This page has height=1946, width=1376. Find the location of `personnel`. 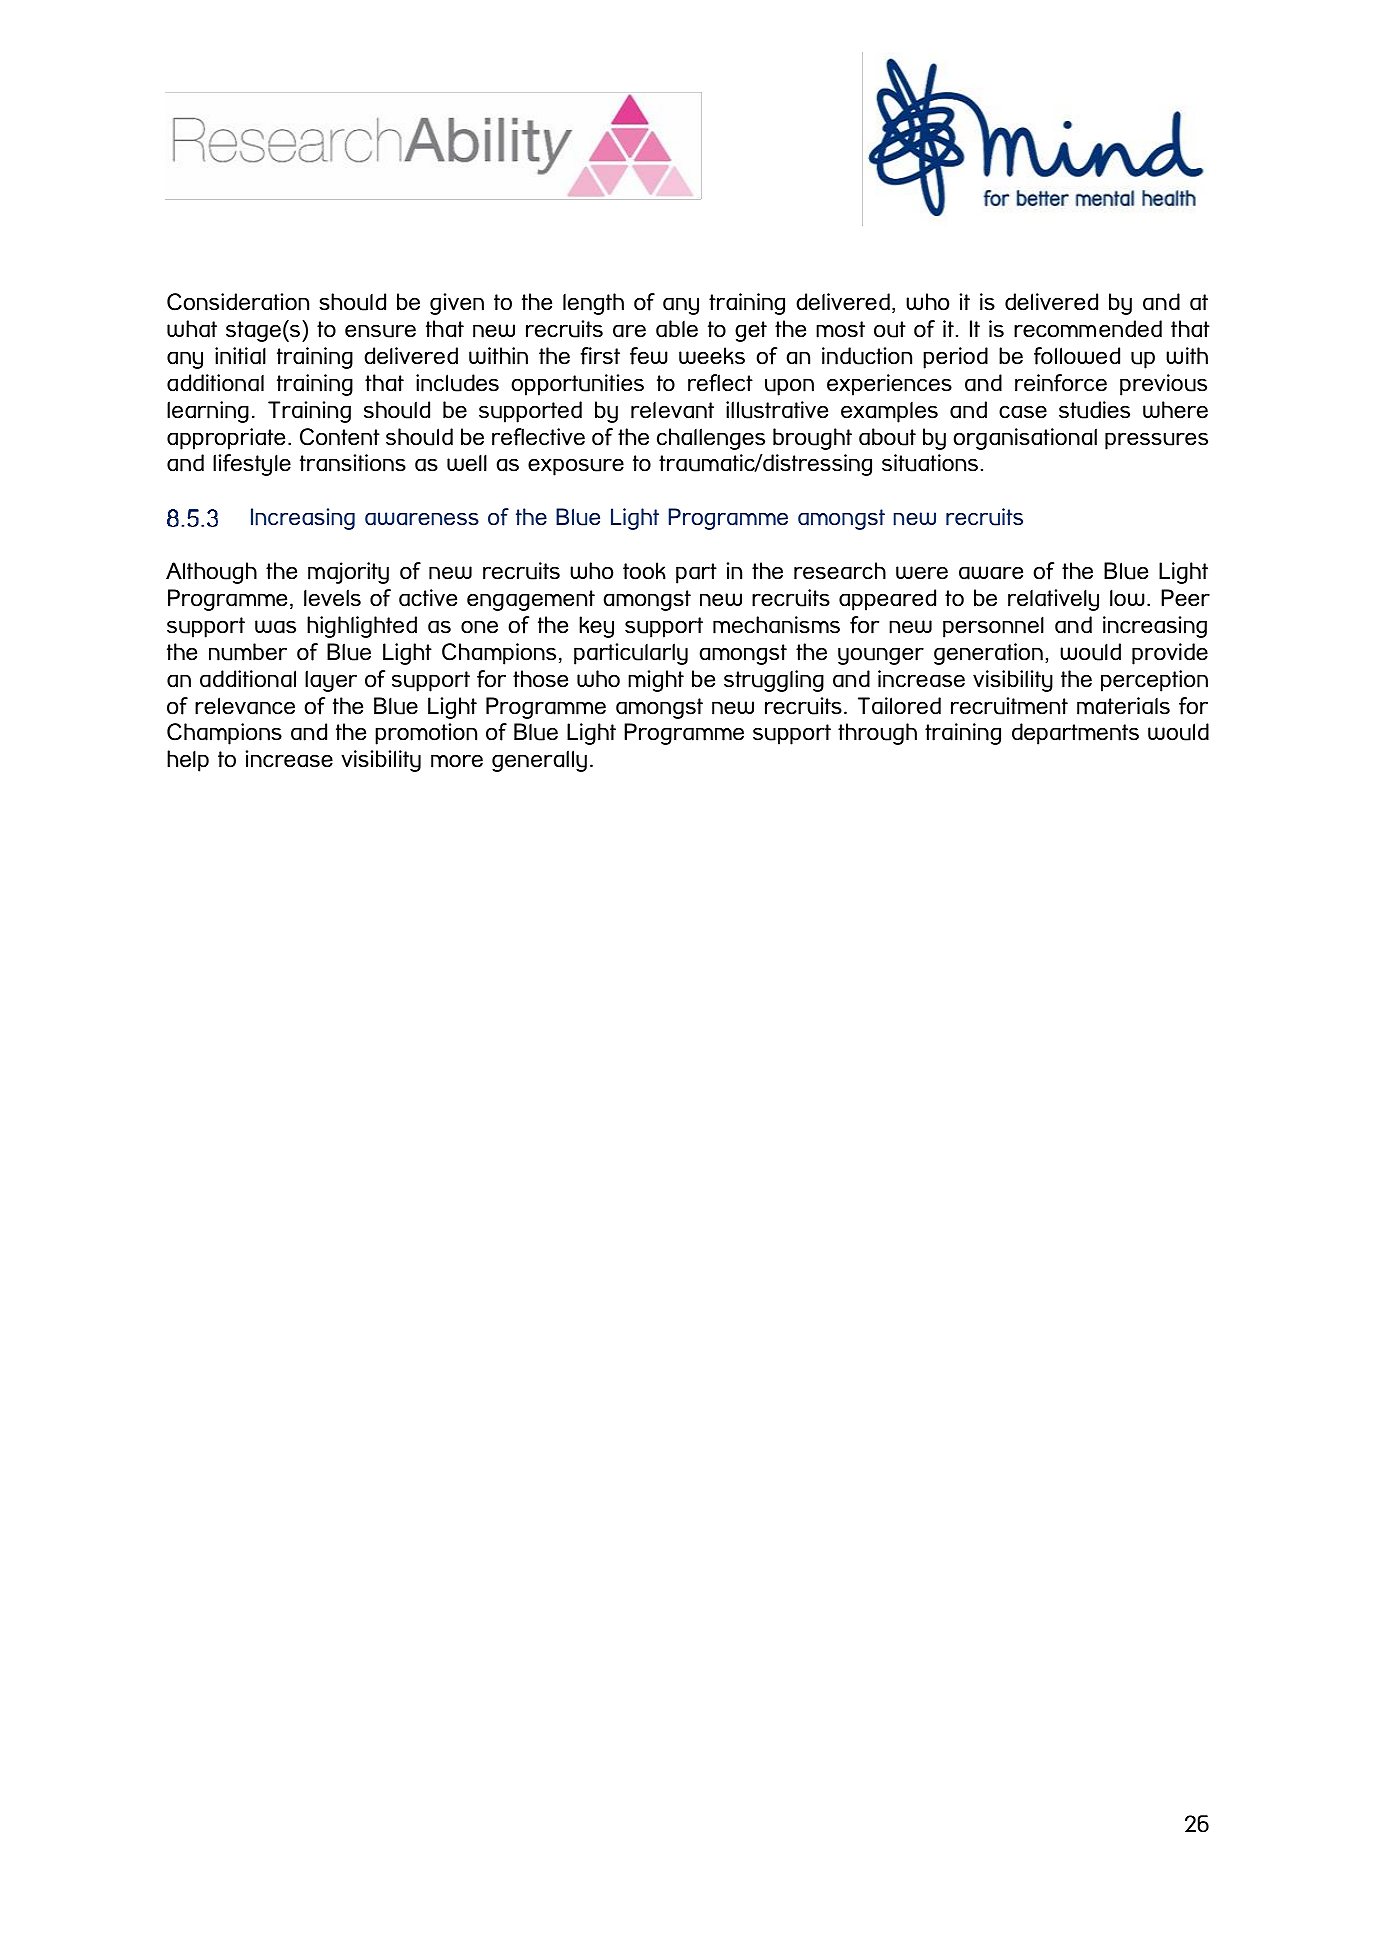

personnel is located at coordinates (993, 627).
